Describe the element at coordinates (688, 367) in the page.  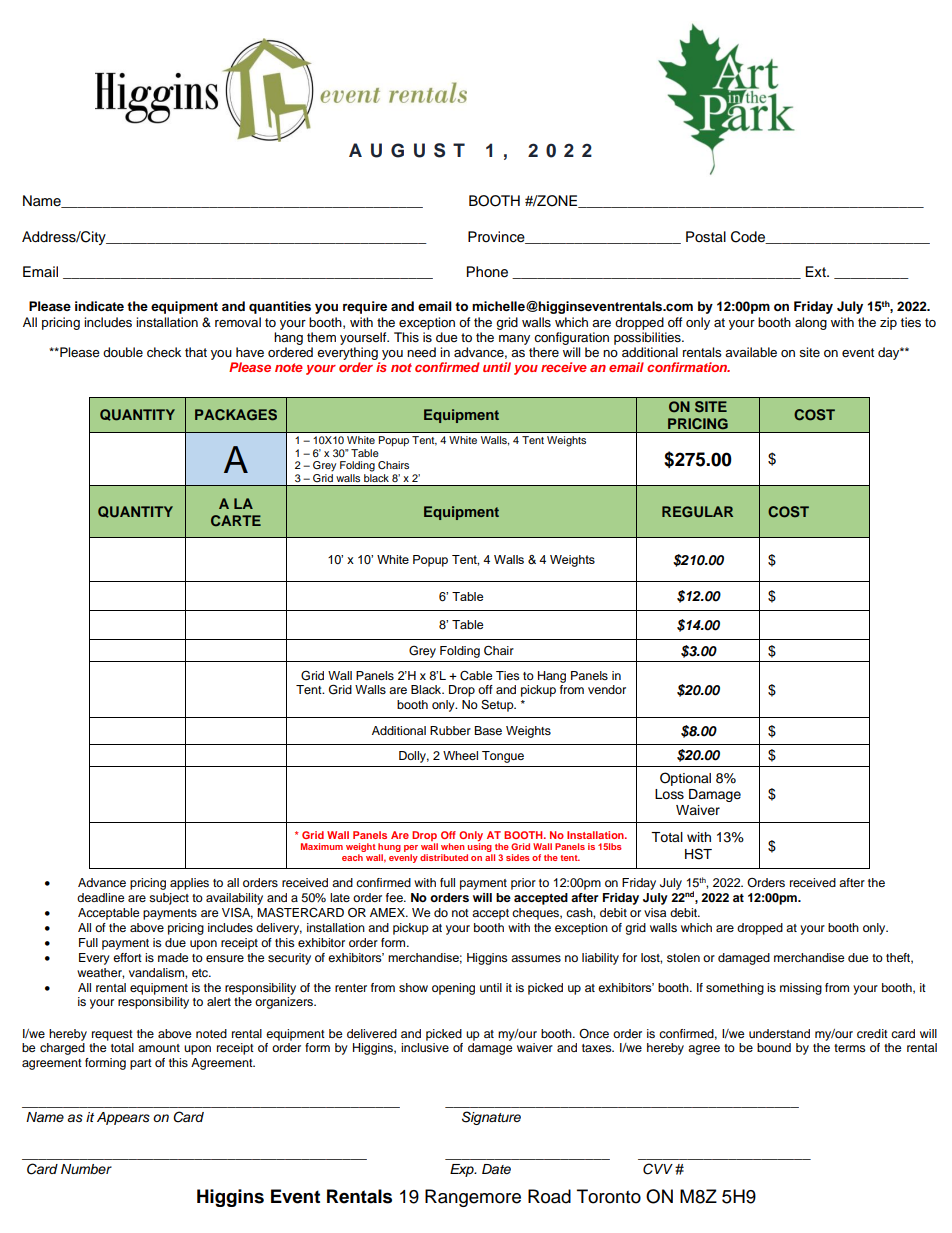
I see `confirmation` at that location.
